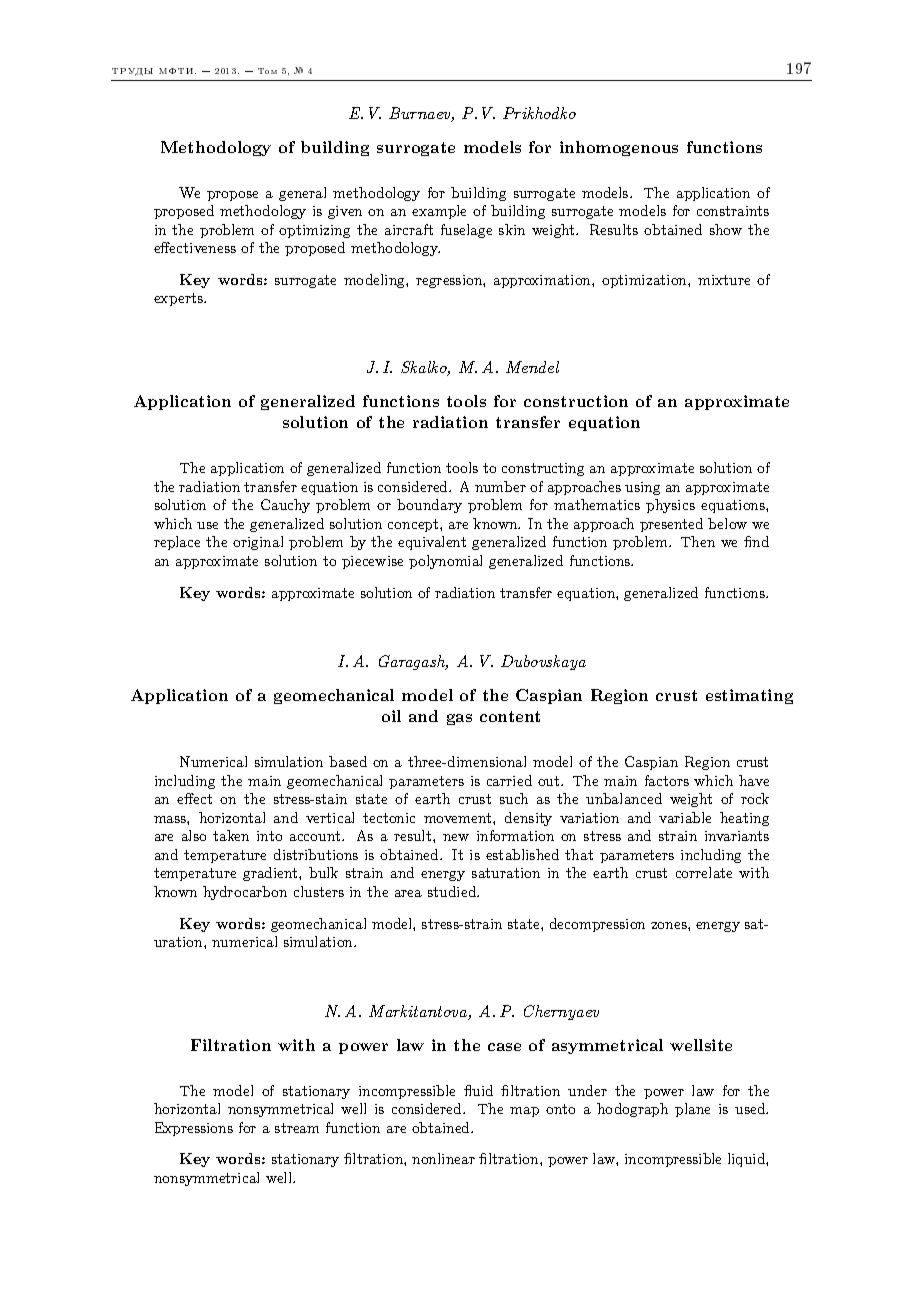 This screenshot has height=1308, width=924. I want to click on stream, so click(297, 1128).
